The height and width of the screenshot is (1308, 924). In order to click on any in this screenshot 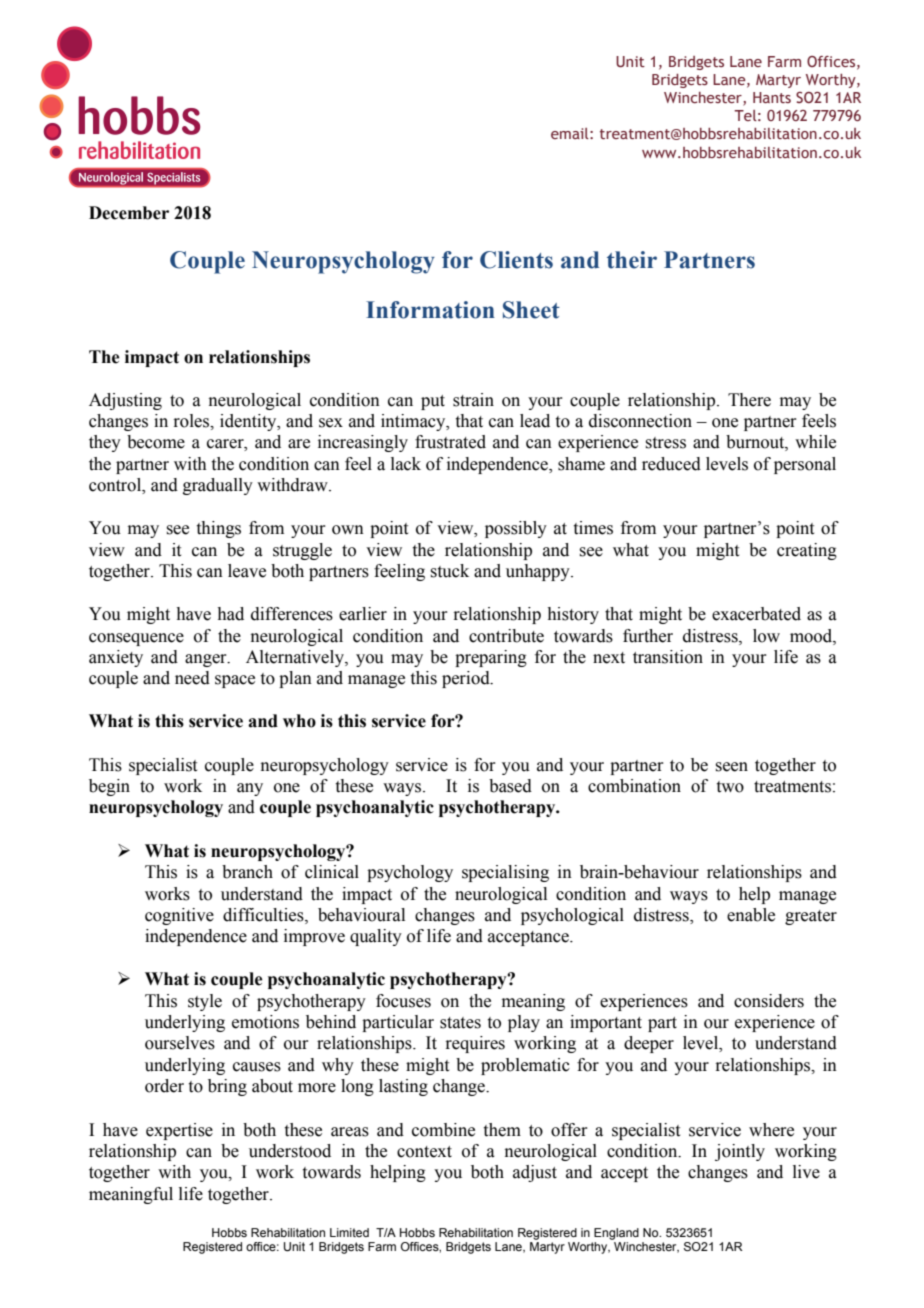, I will do `click(250, 789)`.
